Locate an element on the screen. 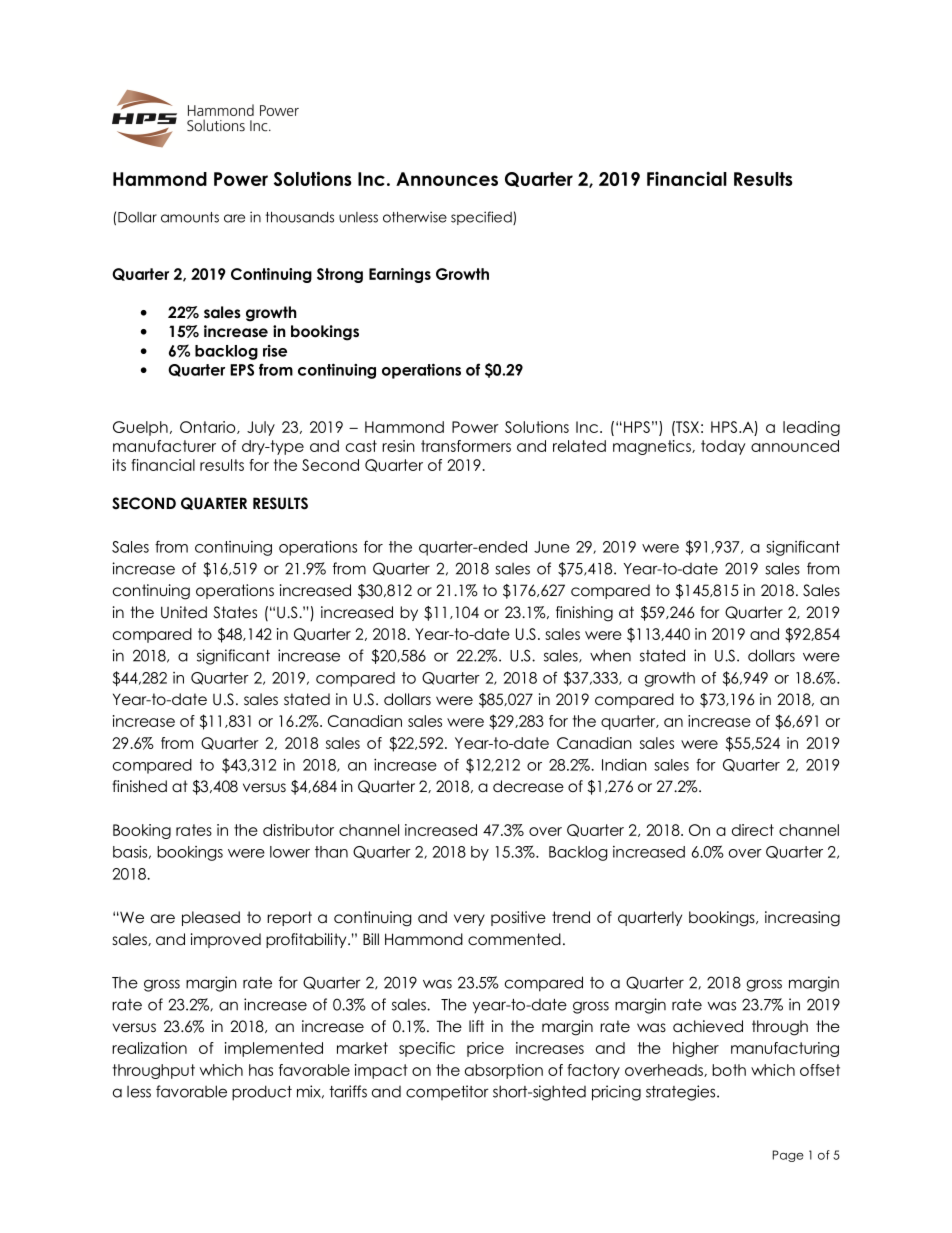 The height and width of the screenshot is (1233, 952). decrease is located at coordinates (528, 786).
